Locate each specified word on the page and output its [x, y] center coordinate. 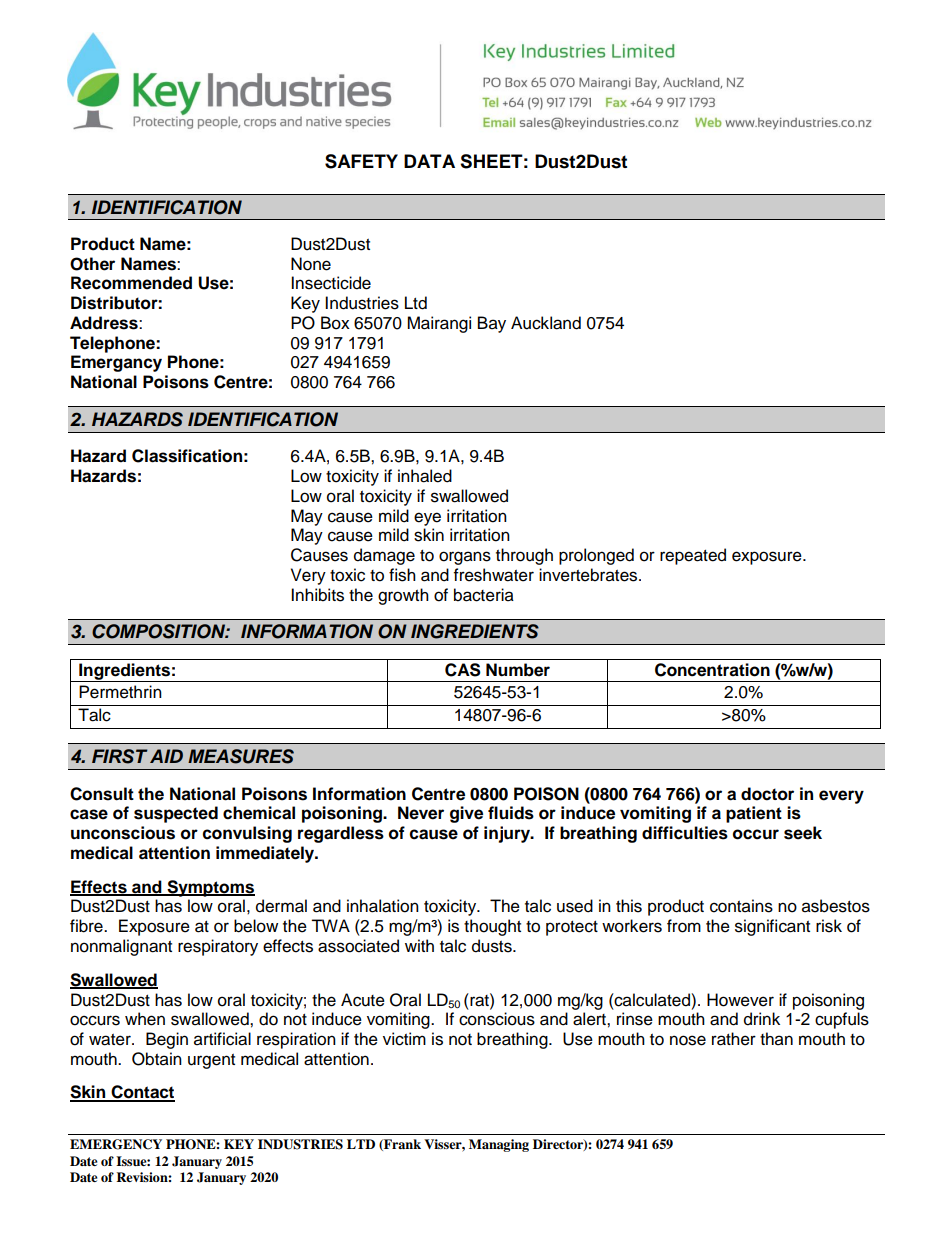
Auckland [546, 323]
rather [734, 1039]
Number [518, 670]
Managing [499, 1145]
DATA [429, 161]
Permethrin [120, 692]
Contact [142, 1093]
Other [92, 264]
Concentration [712, 670]
